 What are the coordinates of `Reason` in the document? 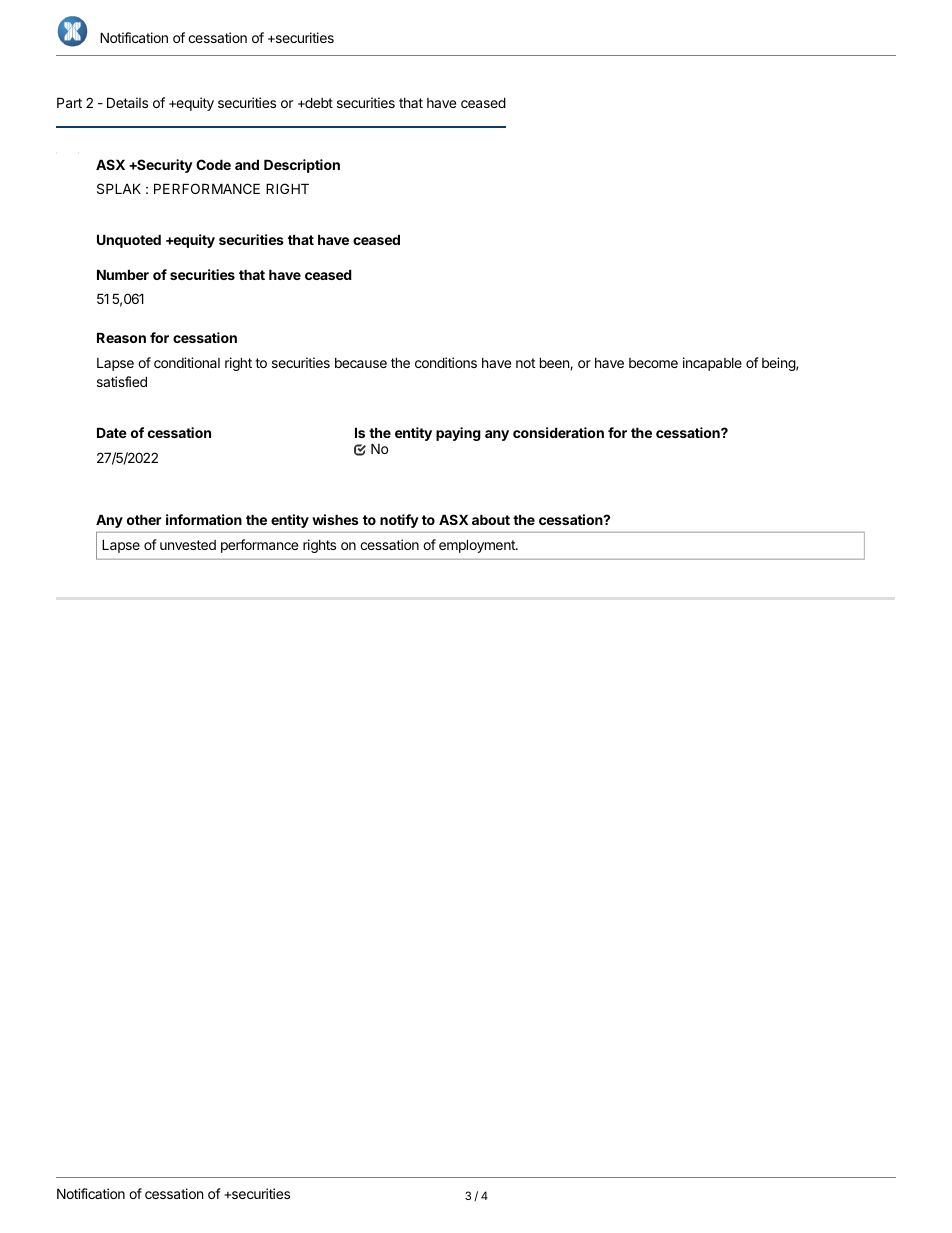 It's located at (121, 337).
